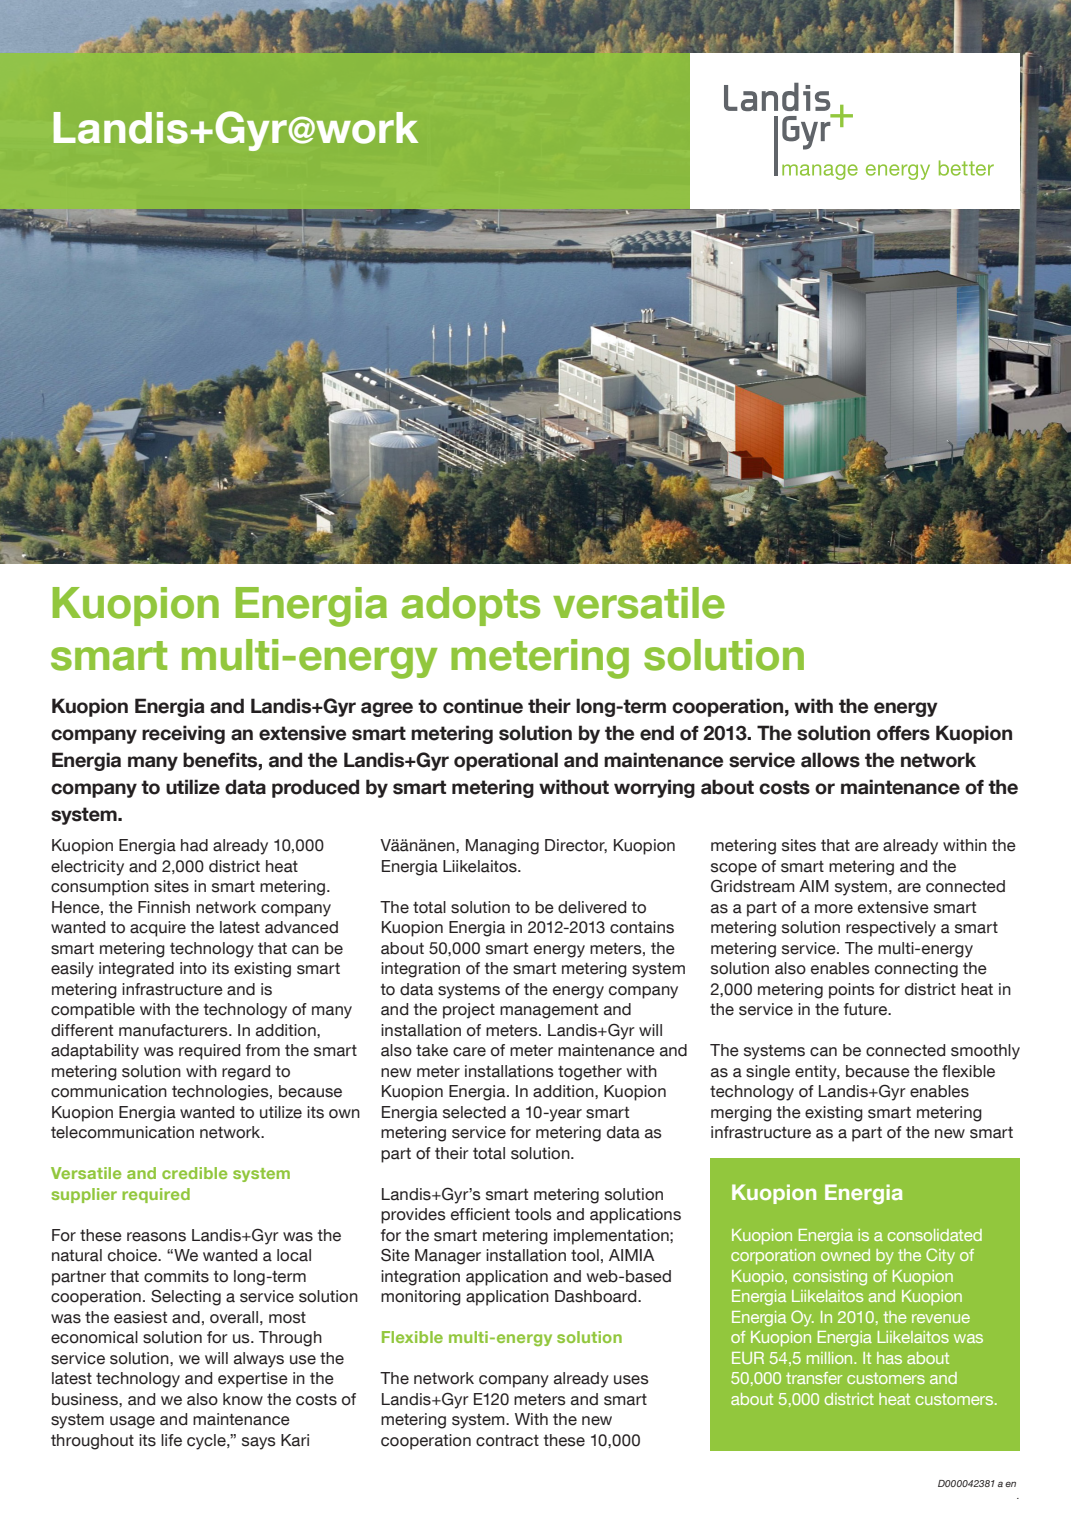 The height and width of the page is (1515, 1071). What do you see at coordinates (592, 907) in the page?
I see `delivered` at bounding box center [592, 907].
